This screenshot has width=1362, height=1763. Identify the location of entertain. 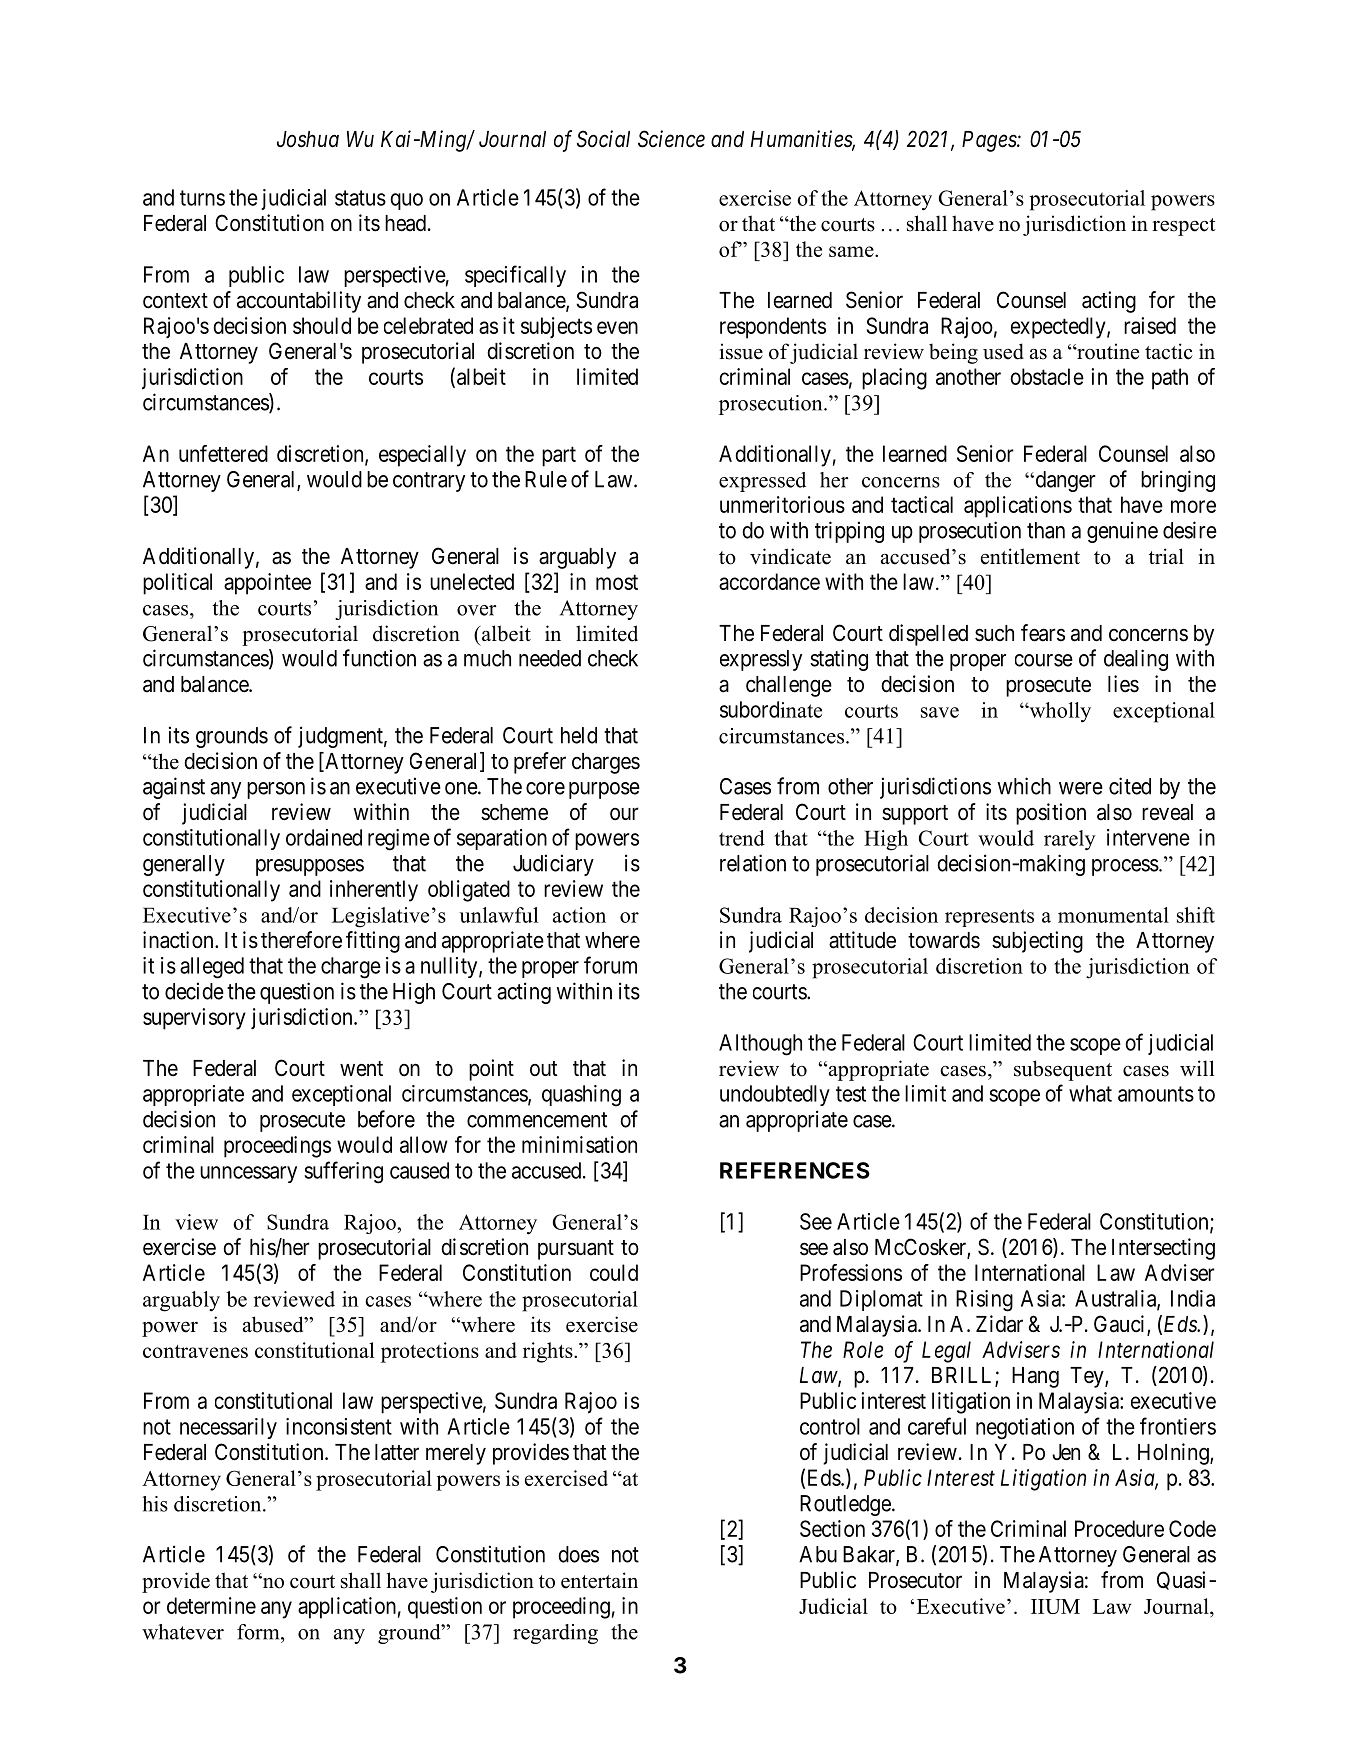
(599, 1580).
